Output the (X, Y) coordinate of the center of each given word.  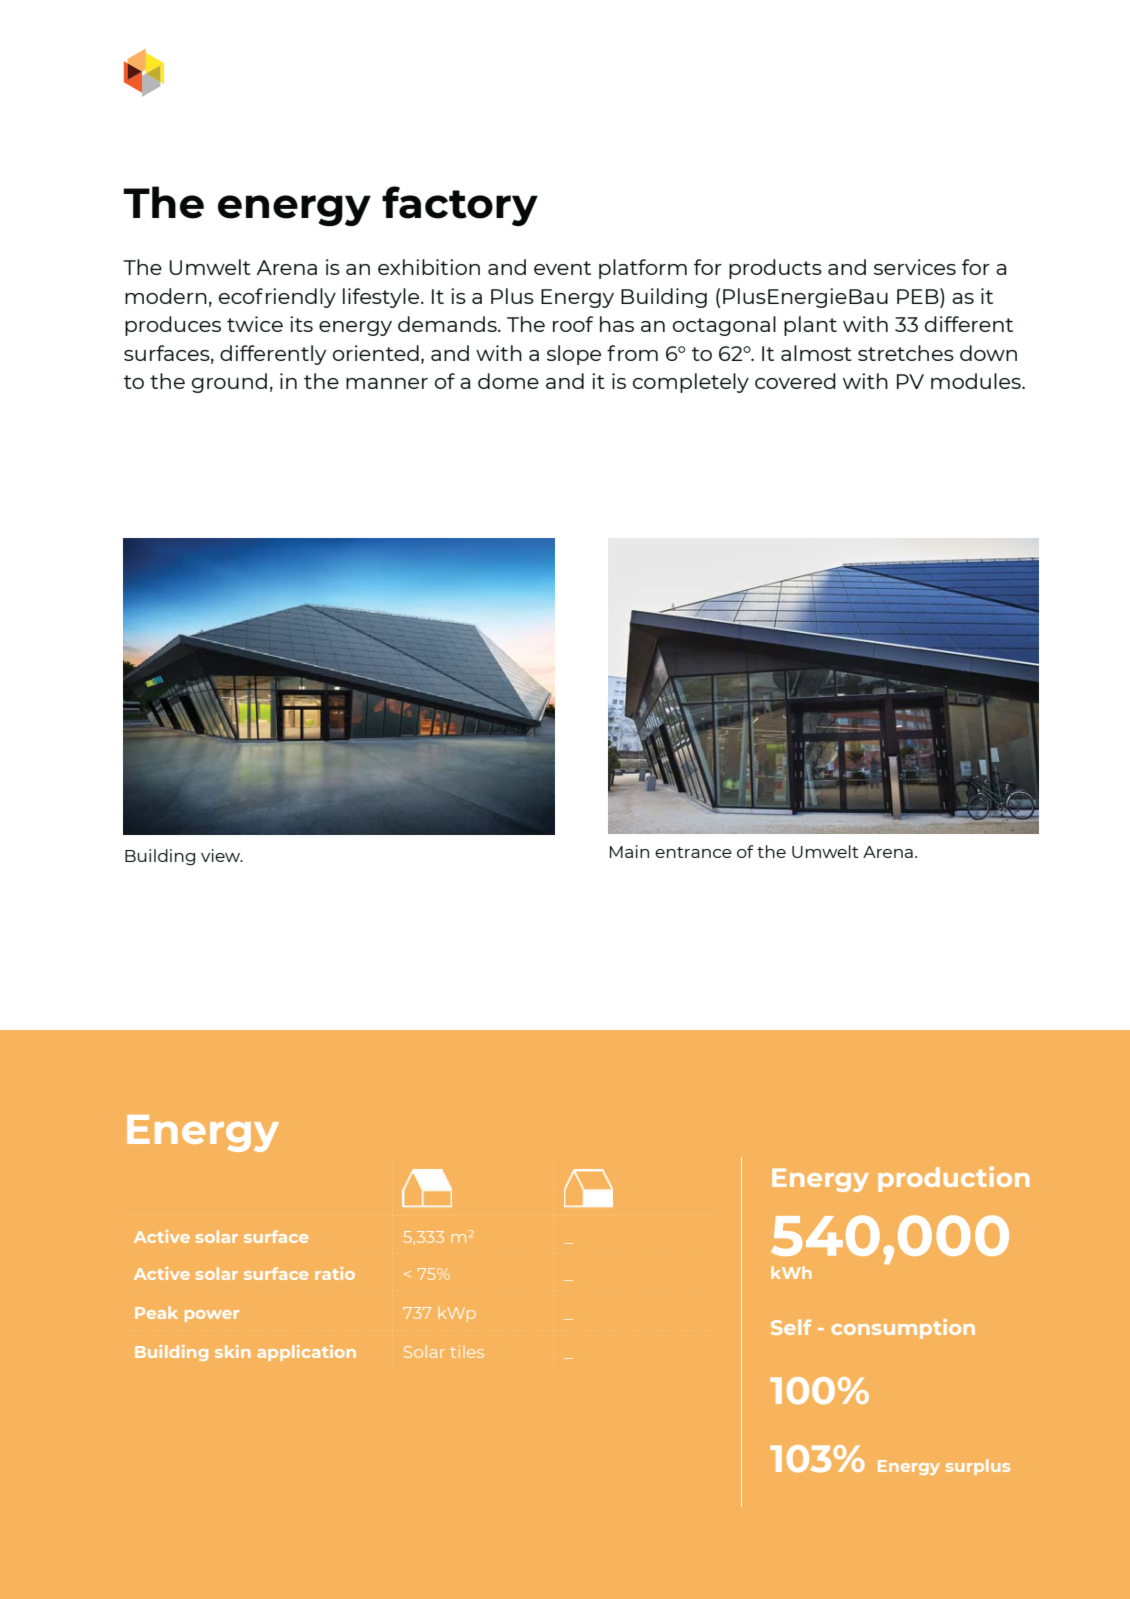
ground (229, 383)
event (562, 268)
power (212, 1316)
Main (629, 851)
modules (977, 381)
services (915, 267)
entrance (693, 852)
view (222, 855)
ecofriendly (277, 298)
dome (508, 381)
